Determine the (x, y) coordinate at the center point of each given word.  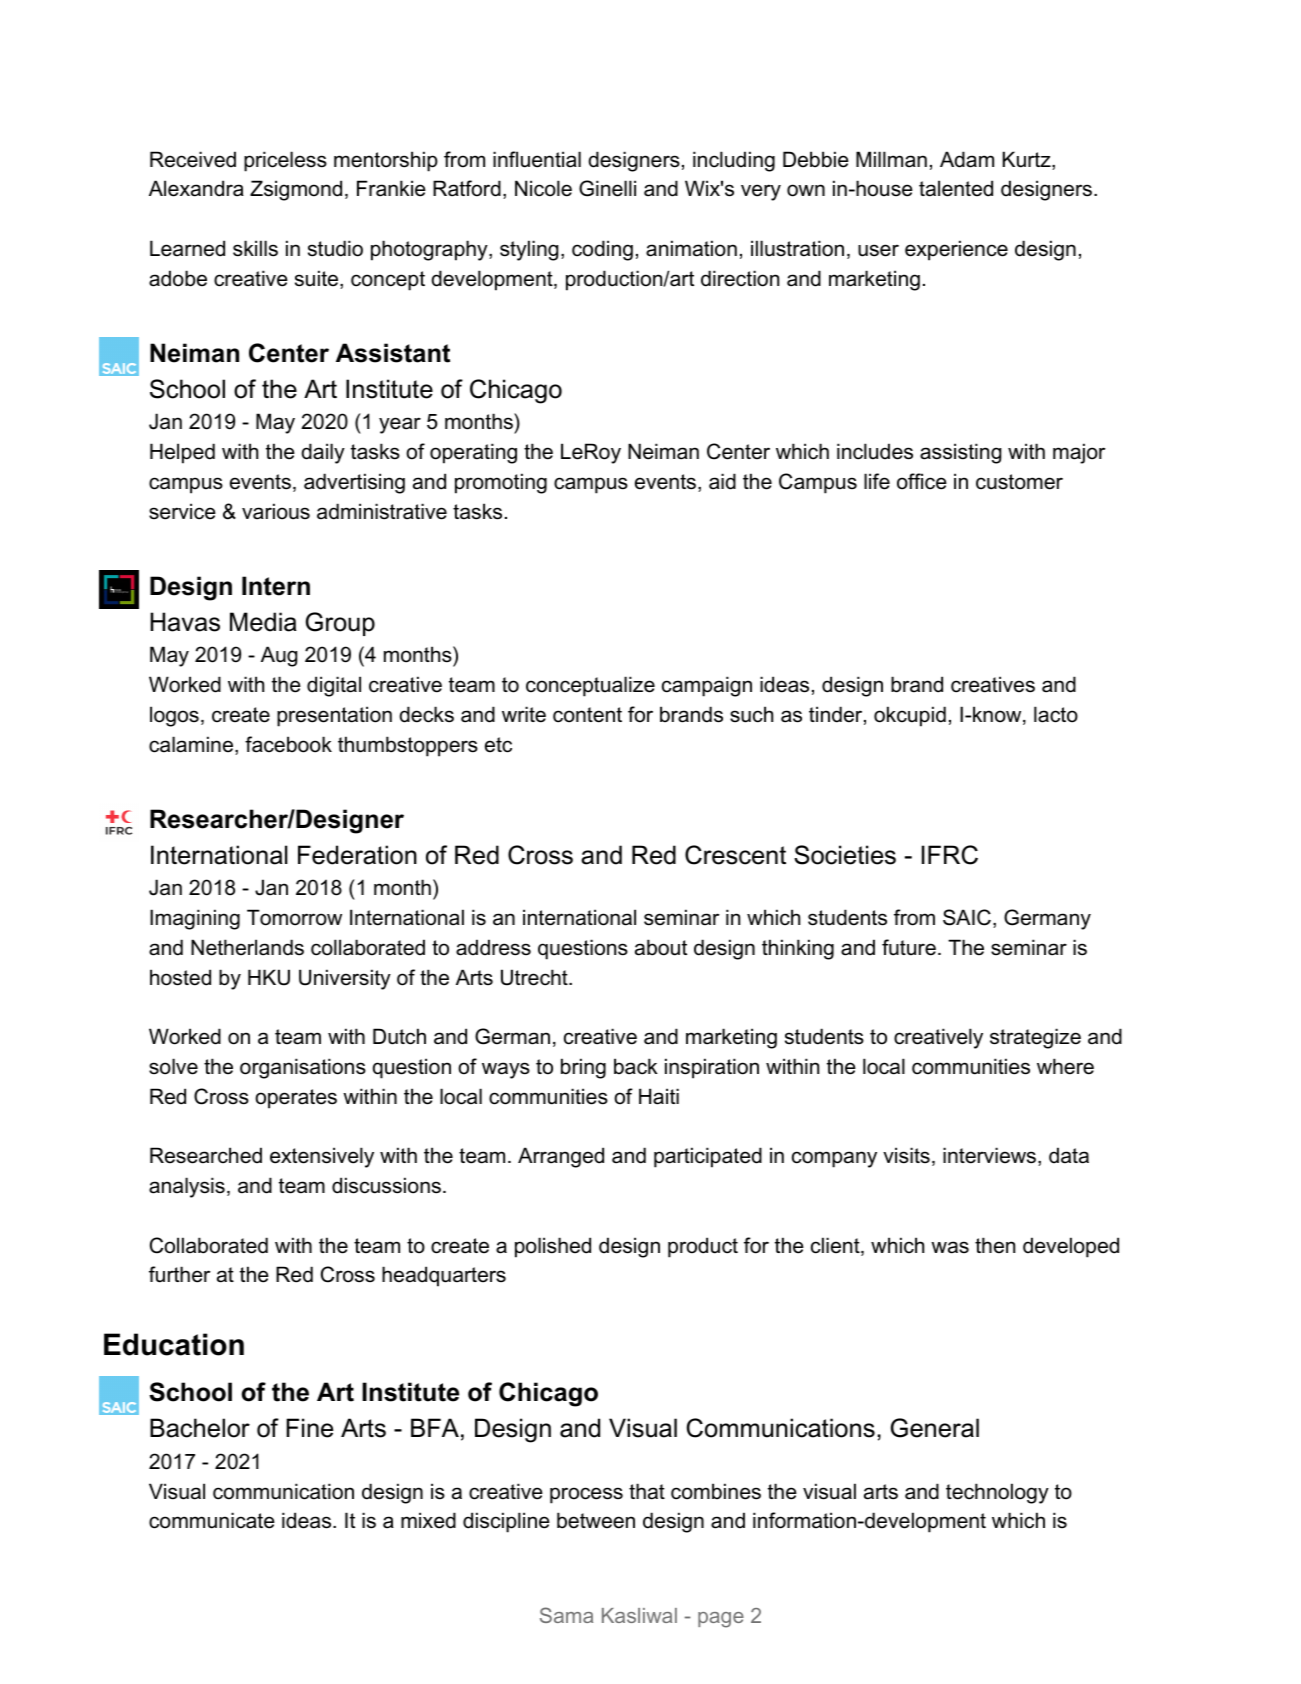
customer (1019, 482)
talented (956, 188)
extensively (322, 1157)
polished (553, 1247)
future (909, 947)
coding (602, 250)
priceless (285, 161)
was (950, 1247)
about (661, 947)
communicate (212, 1520)
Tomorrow (294, 917)
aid (722, 481)
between (596, 1520)
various (276, 511)
